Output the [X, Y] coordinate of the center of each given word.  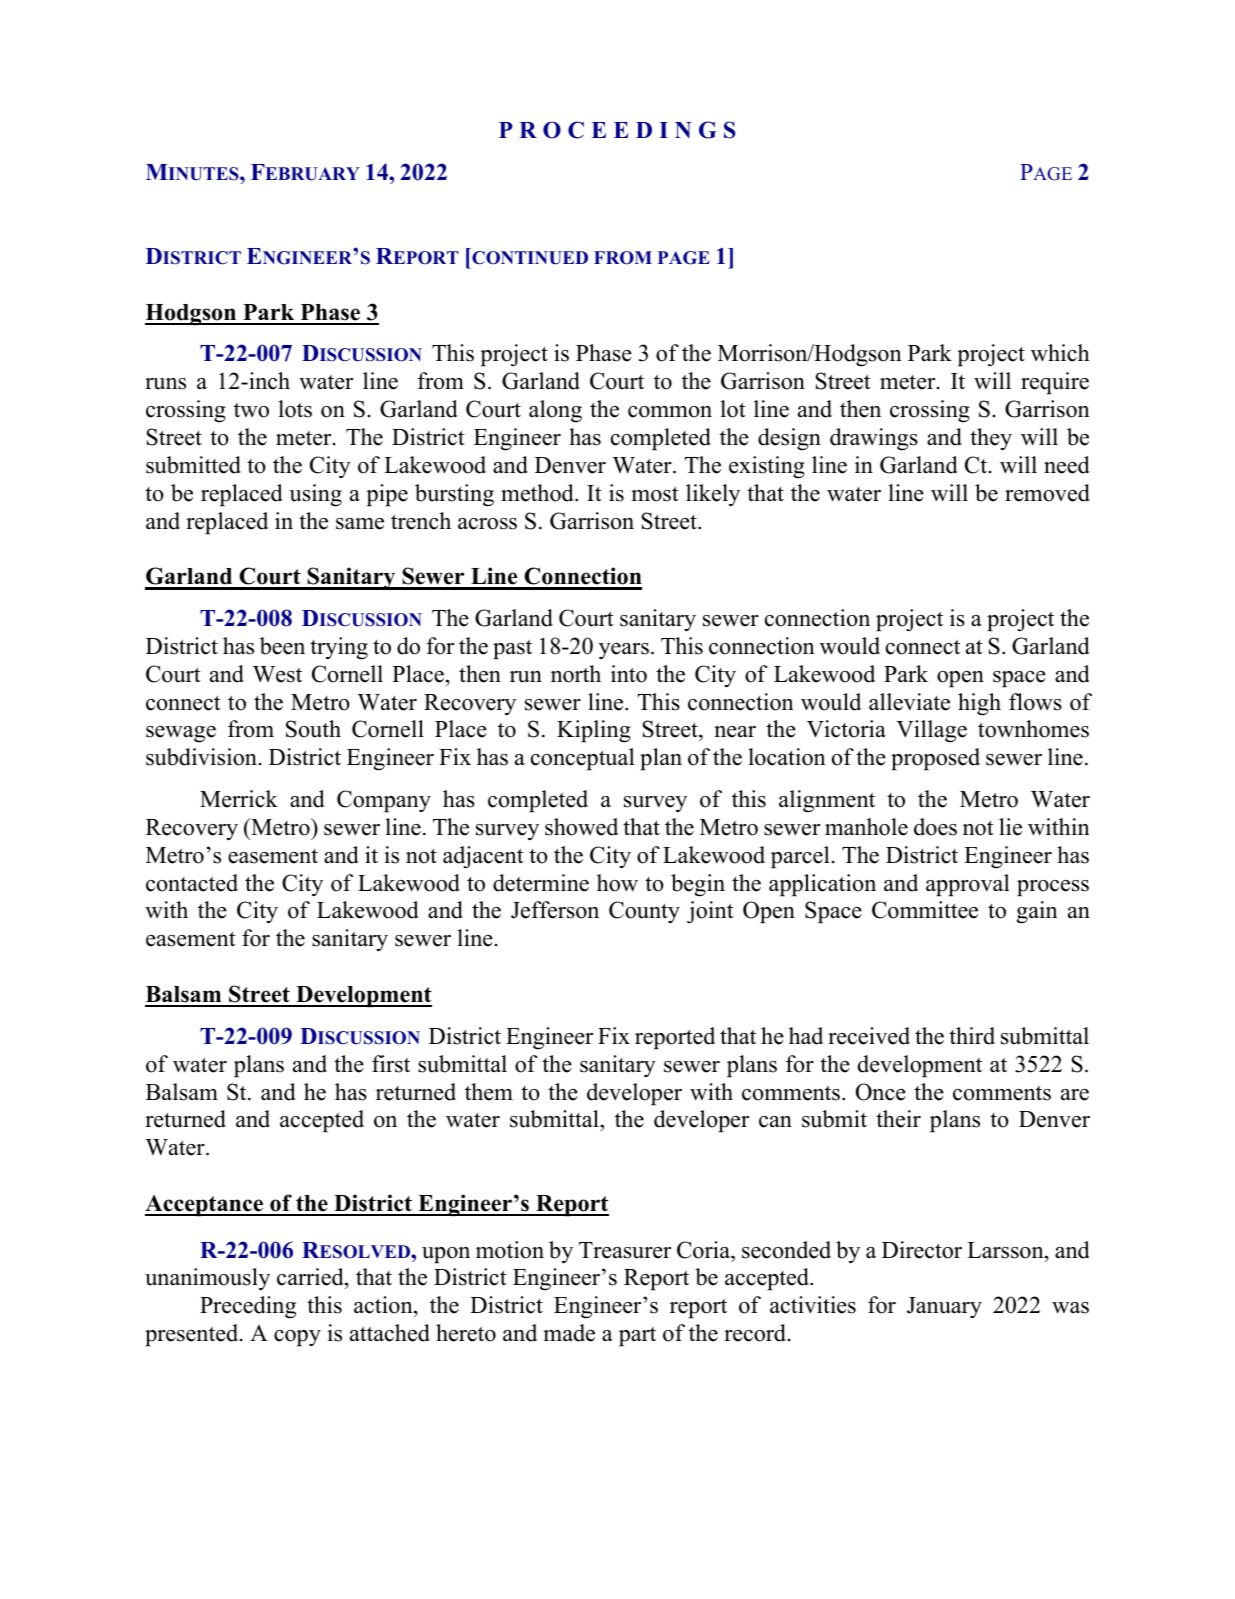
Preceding [248, 1307]
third [972, 1036]
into [629, 674]
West [277, 674]
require [1055, 383]
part [637, 1336]
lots [295, 409]
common [670, 412]
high [979, 704]
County [644, 912]
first [391, 1064]
